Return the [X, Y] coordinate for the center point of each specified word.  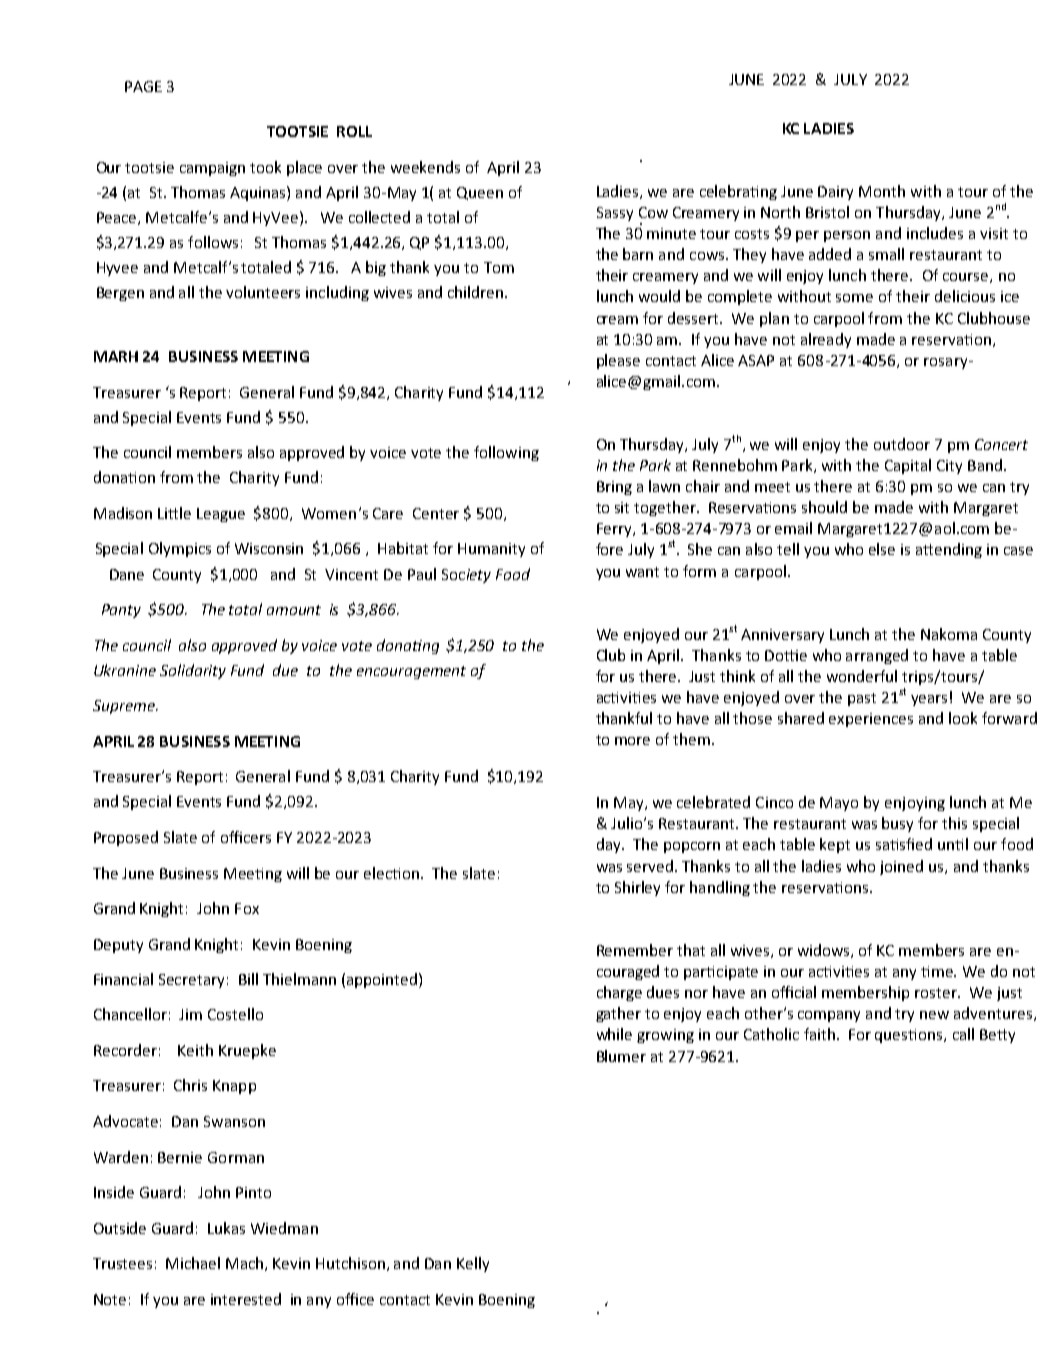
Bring [614, 488]
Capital [908, 466]
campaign [212, 169]
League [221, 515]
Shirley [637, 888]
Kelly [473, 1264]
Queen [480, 193]
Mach [246, 1264]
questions [910, 1036]
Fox [247, 908]
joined [901, 867]
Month [882, 191]
